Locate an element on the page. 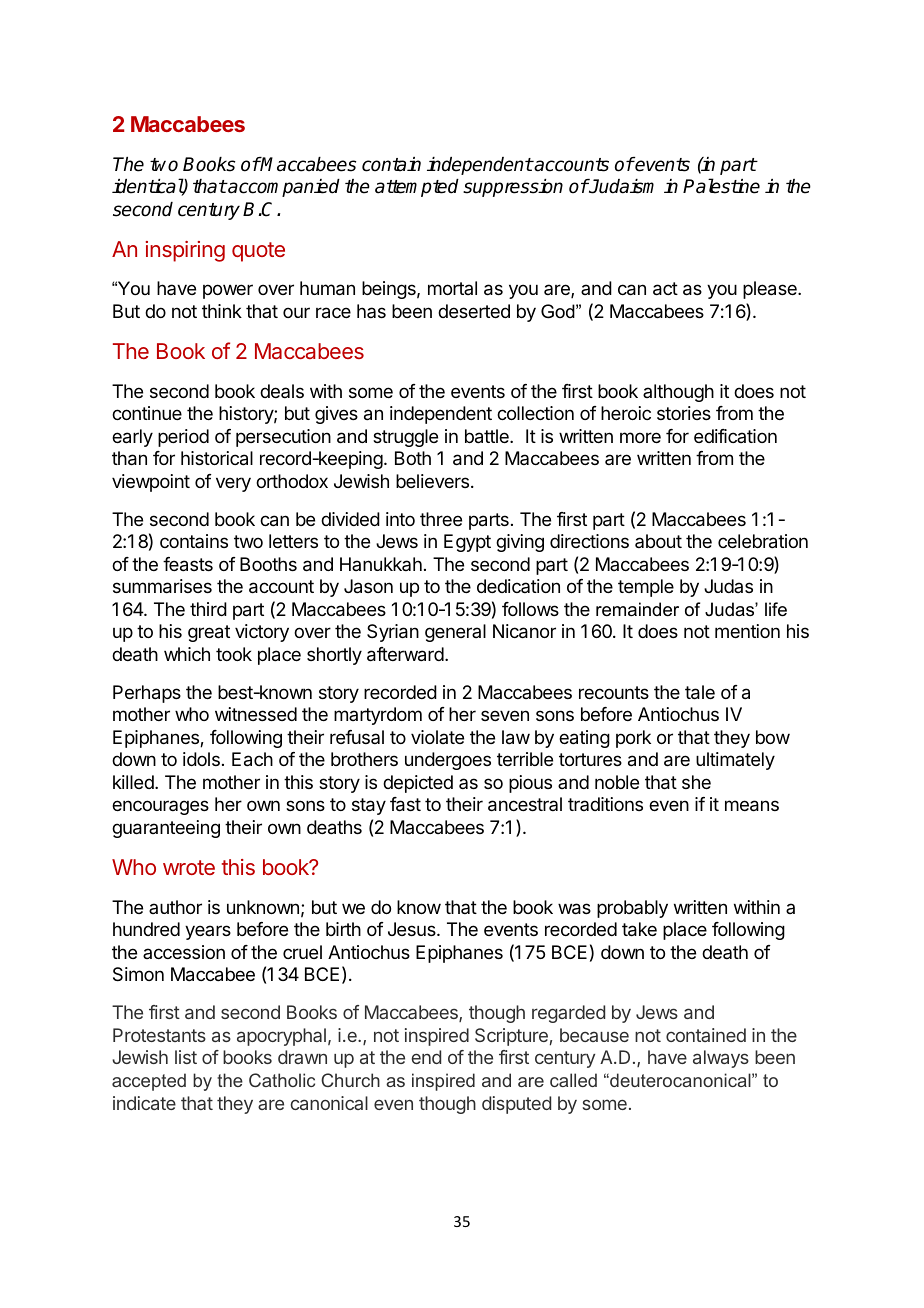  attempted is located at coordinates (417, 188).
